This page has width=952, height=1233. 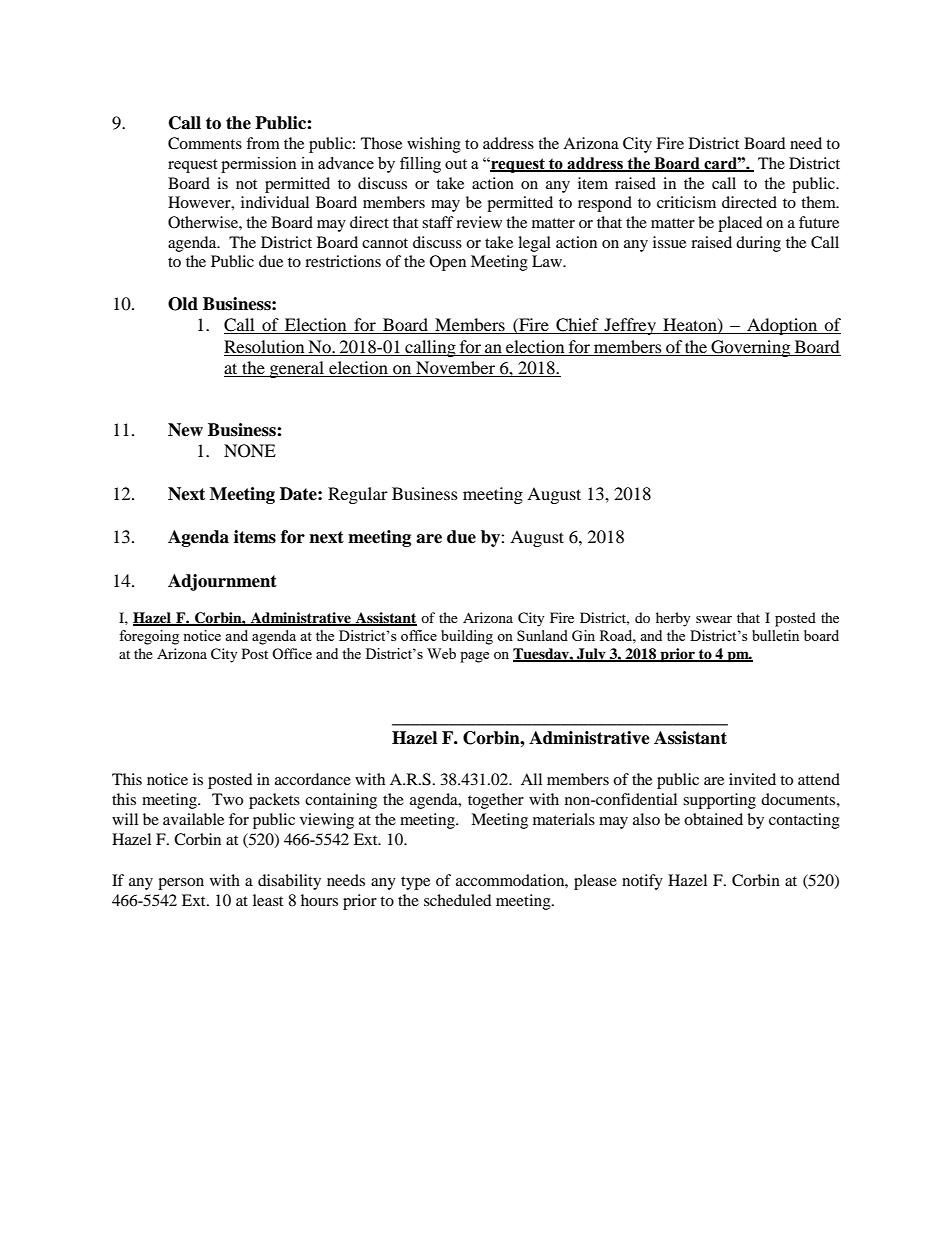 I want to click on Governing, so click(x=751, y=348).
